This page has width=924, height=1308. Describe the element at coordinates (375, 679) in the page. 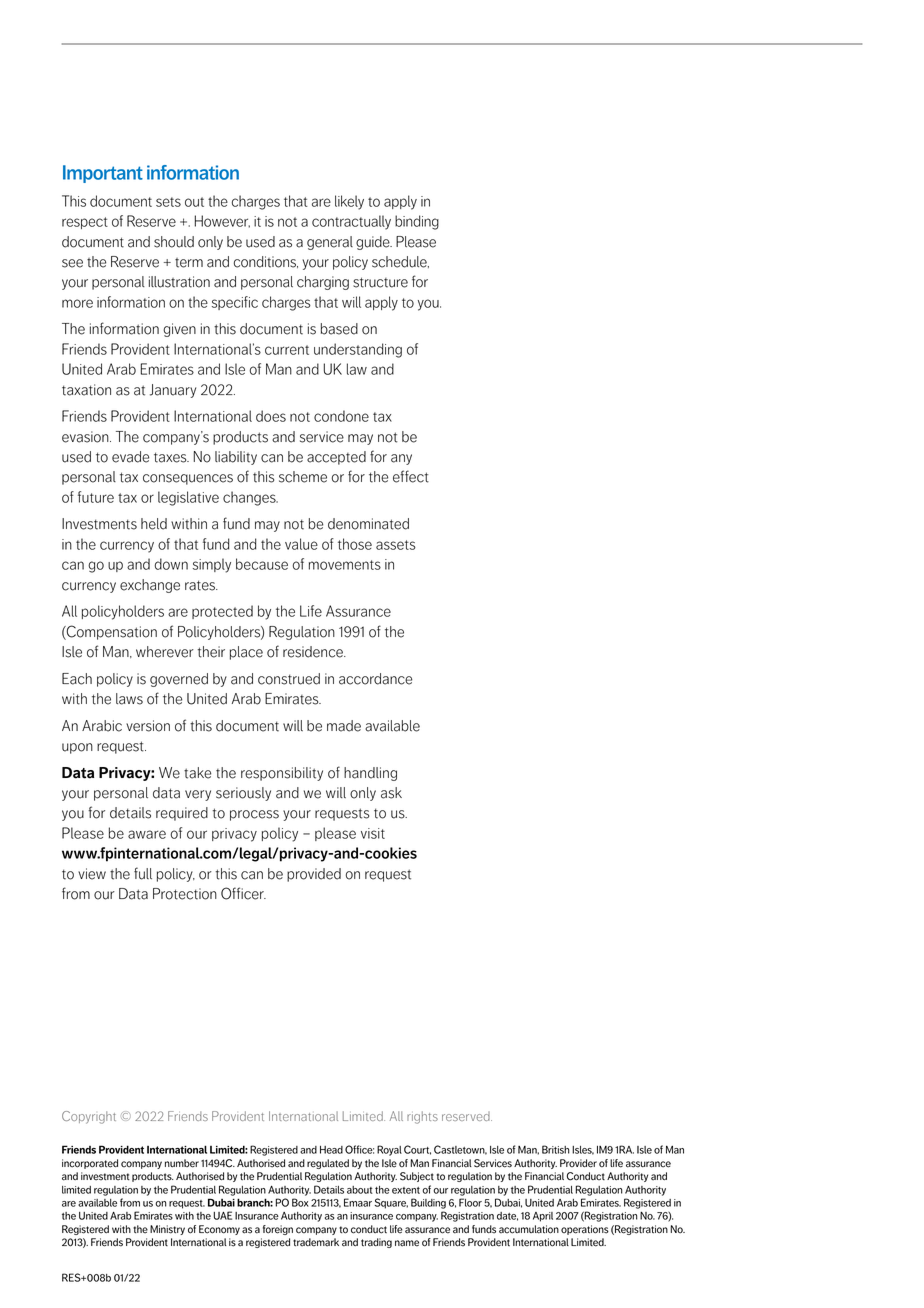

I see `accordance` at that location.
